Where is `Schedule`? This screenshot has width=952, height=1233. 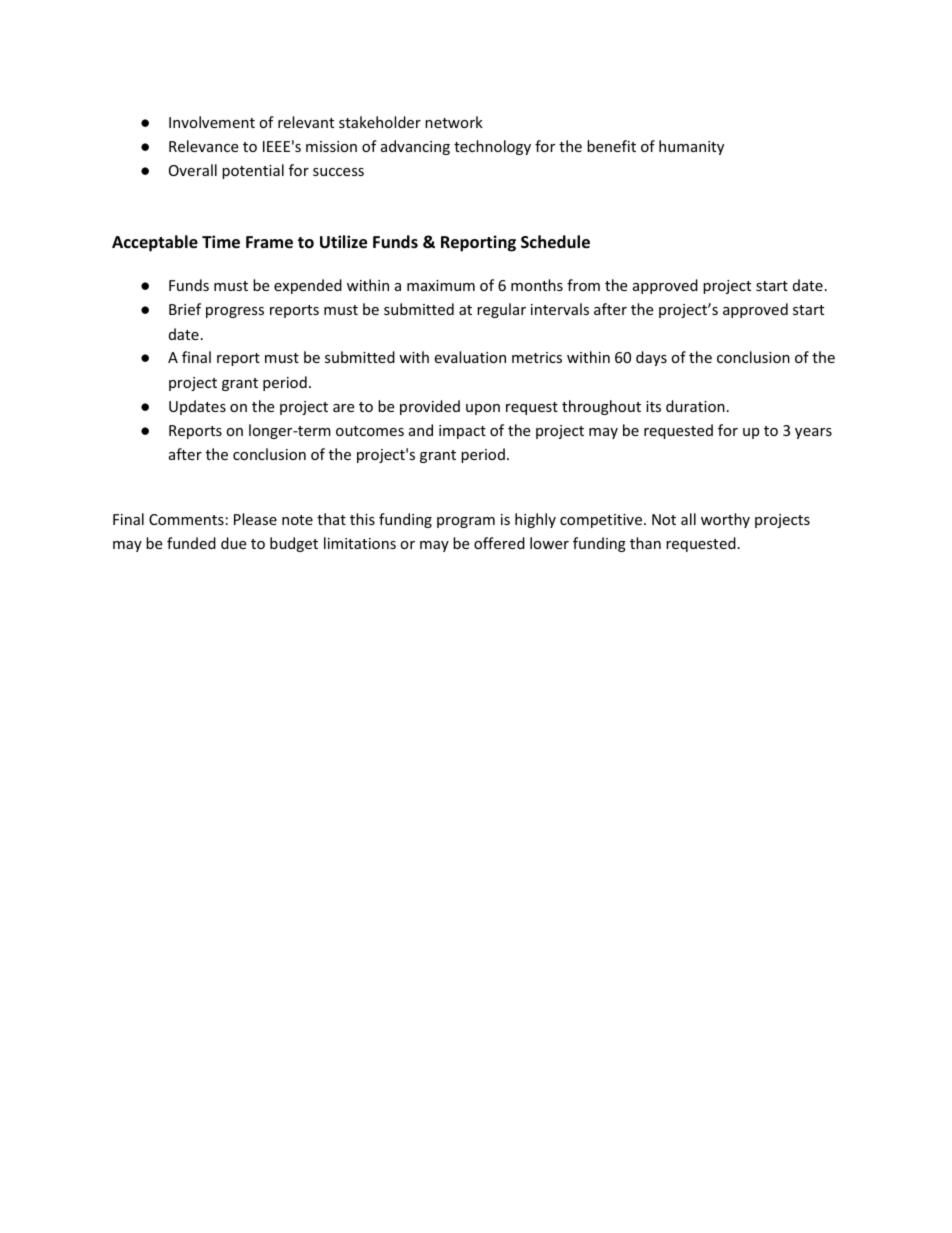
Schedule is located at coordinates (555, 242).
